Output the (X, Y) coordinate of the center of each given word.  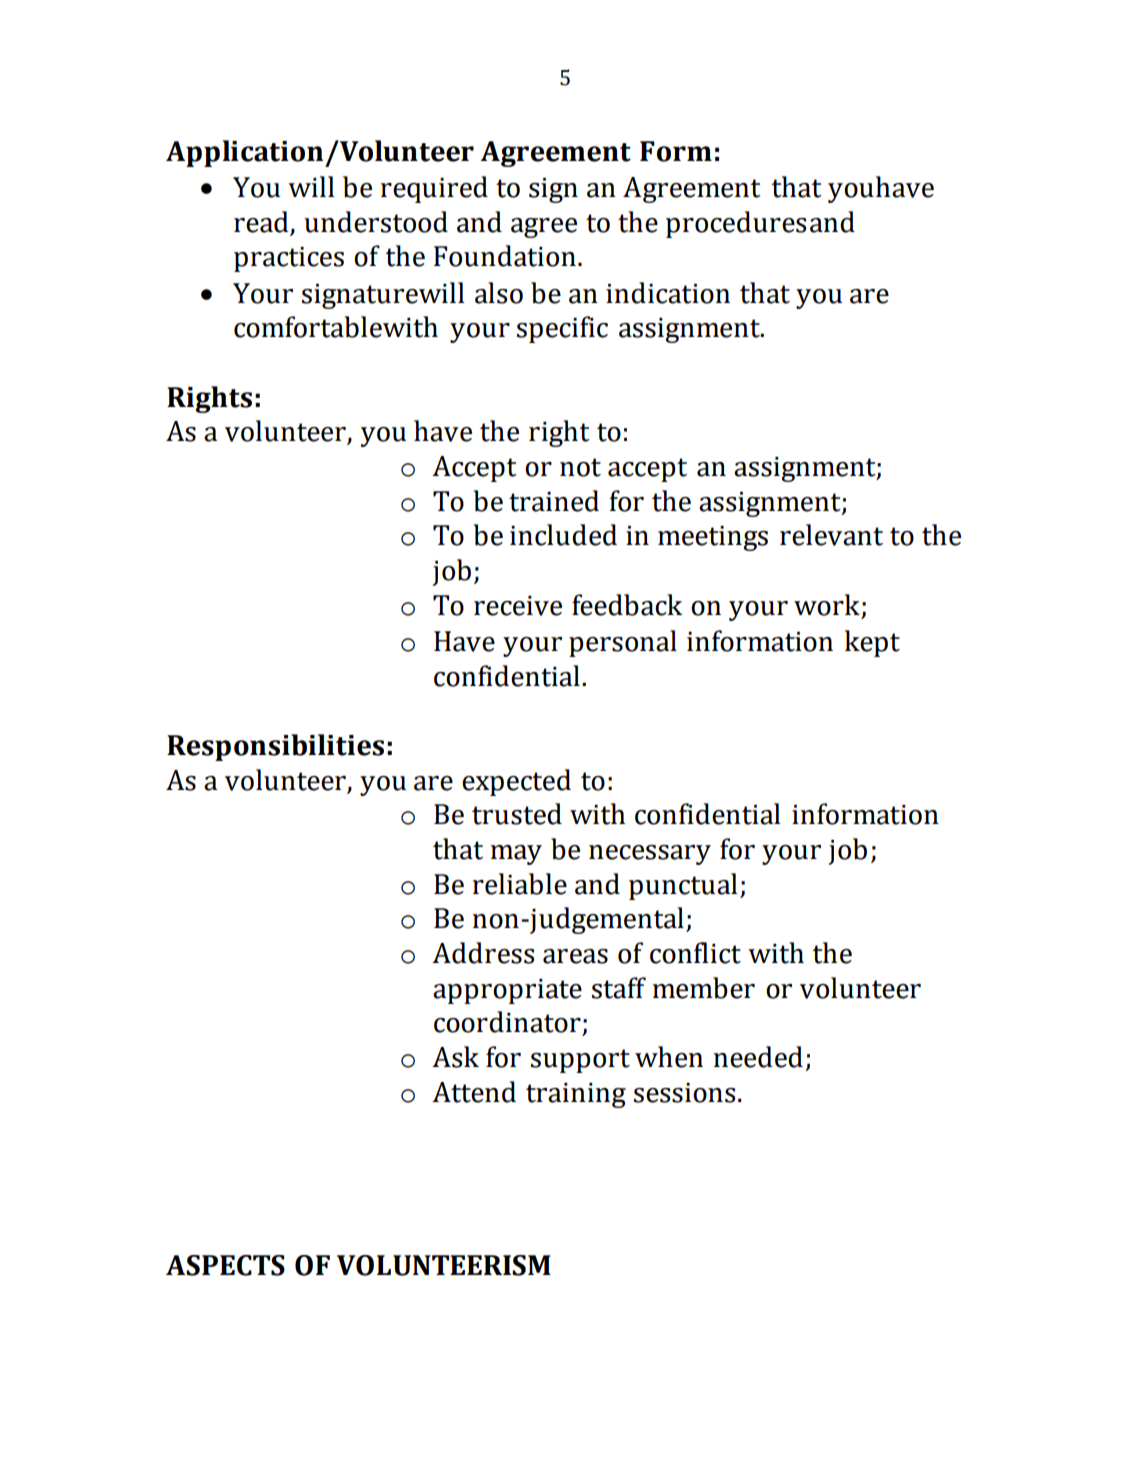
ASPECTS (225, 1265)
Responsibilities (275, 747)
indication (668, 293)
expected (516, 782)
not (580, 467)
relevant (831, 535)
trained (554, 501)
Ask (455, 1057)
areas (575, 956)
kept (872, 643)
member (704, 988)
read (261, 222)
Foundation (505, 256)
